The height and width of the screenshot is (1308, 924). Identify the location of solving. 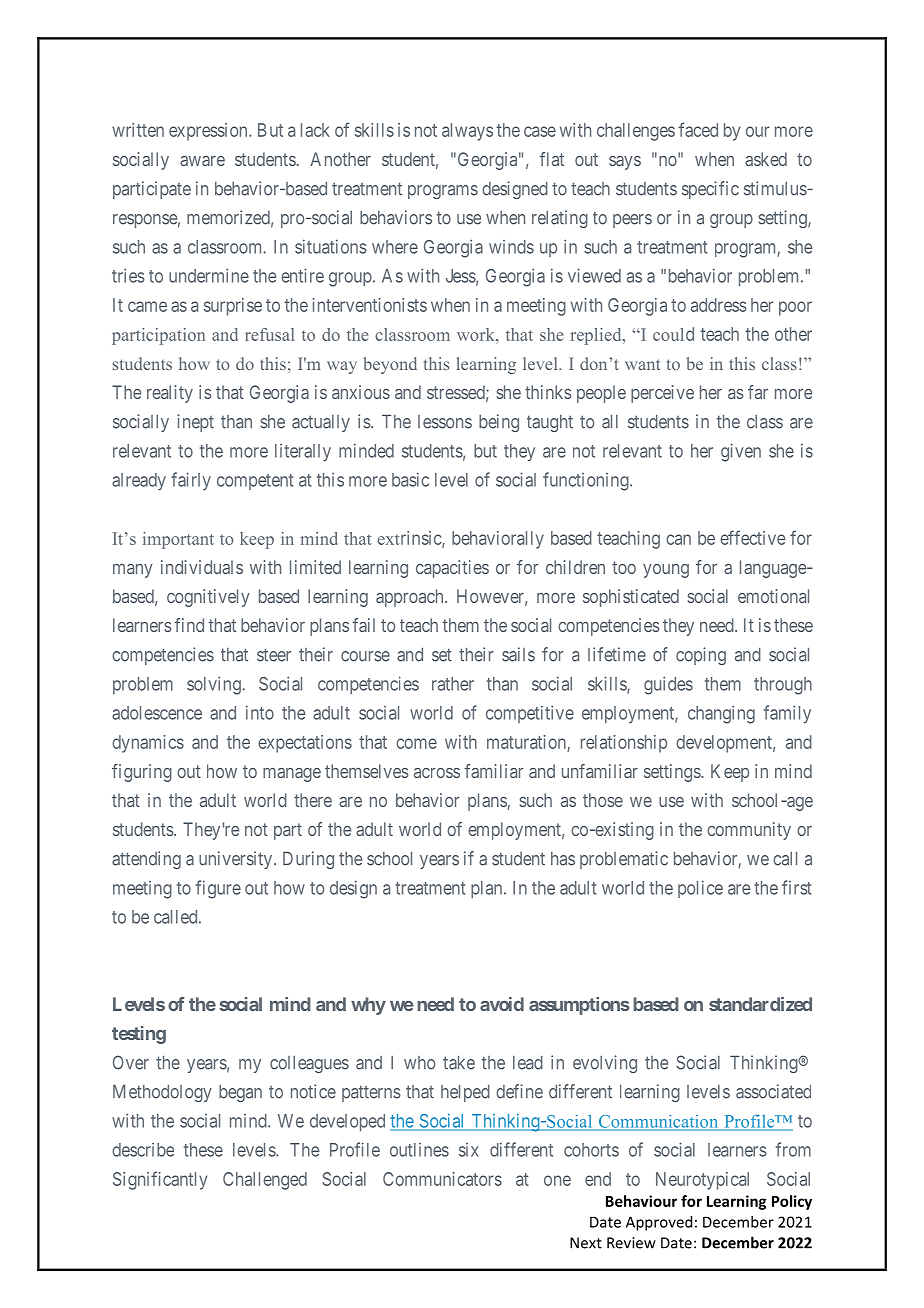
(215, 685).
